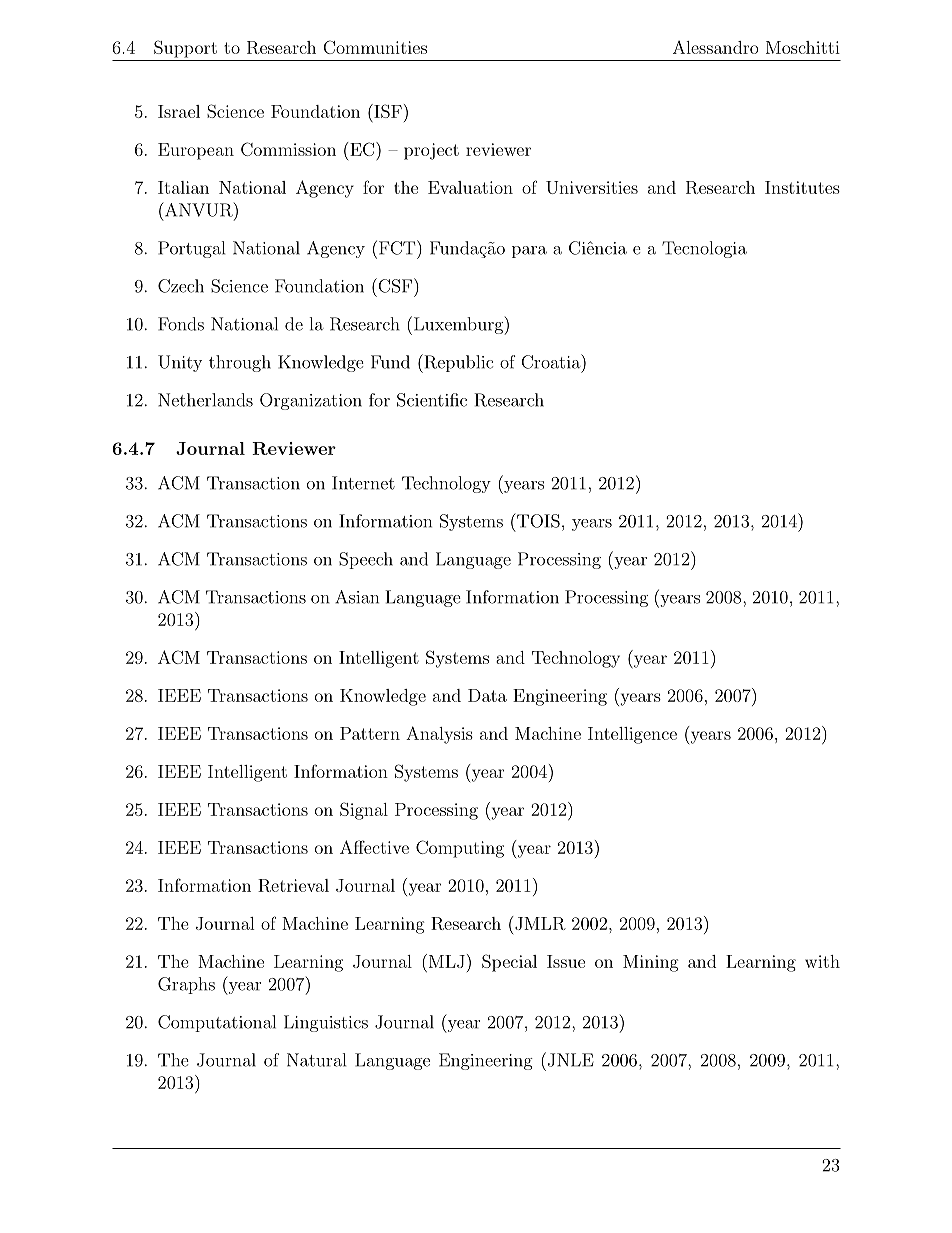 The width and height of the screenshot is (952, 1233). I want to click on through, so click(240, 363).
